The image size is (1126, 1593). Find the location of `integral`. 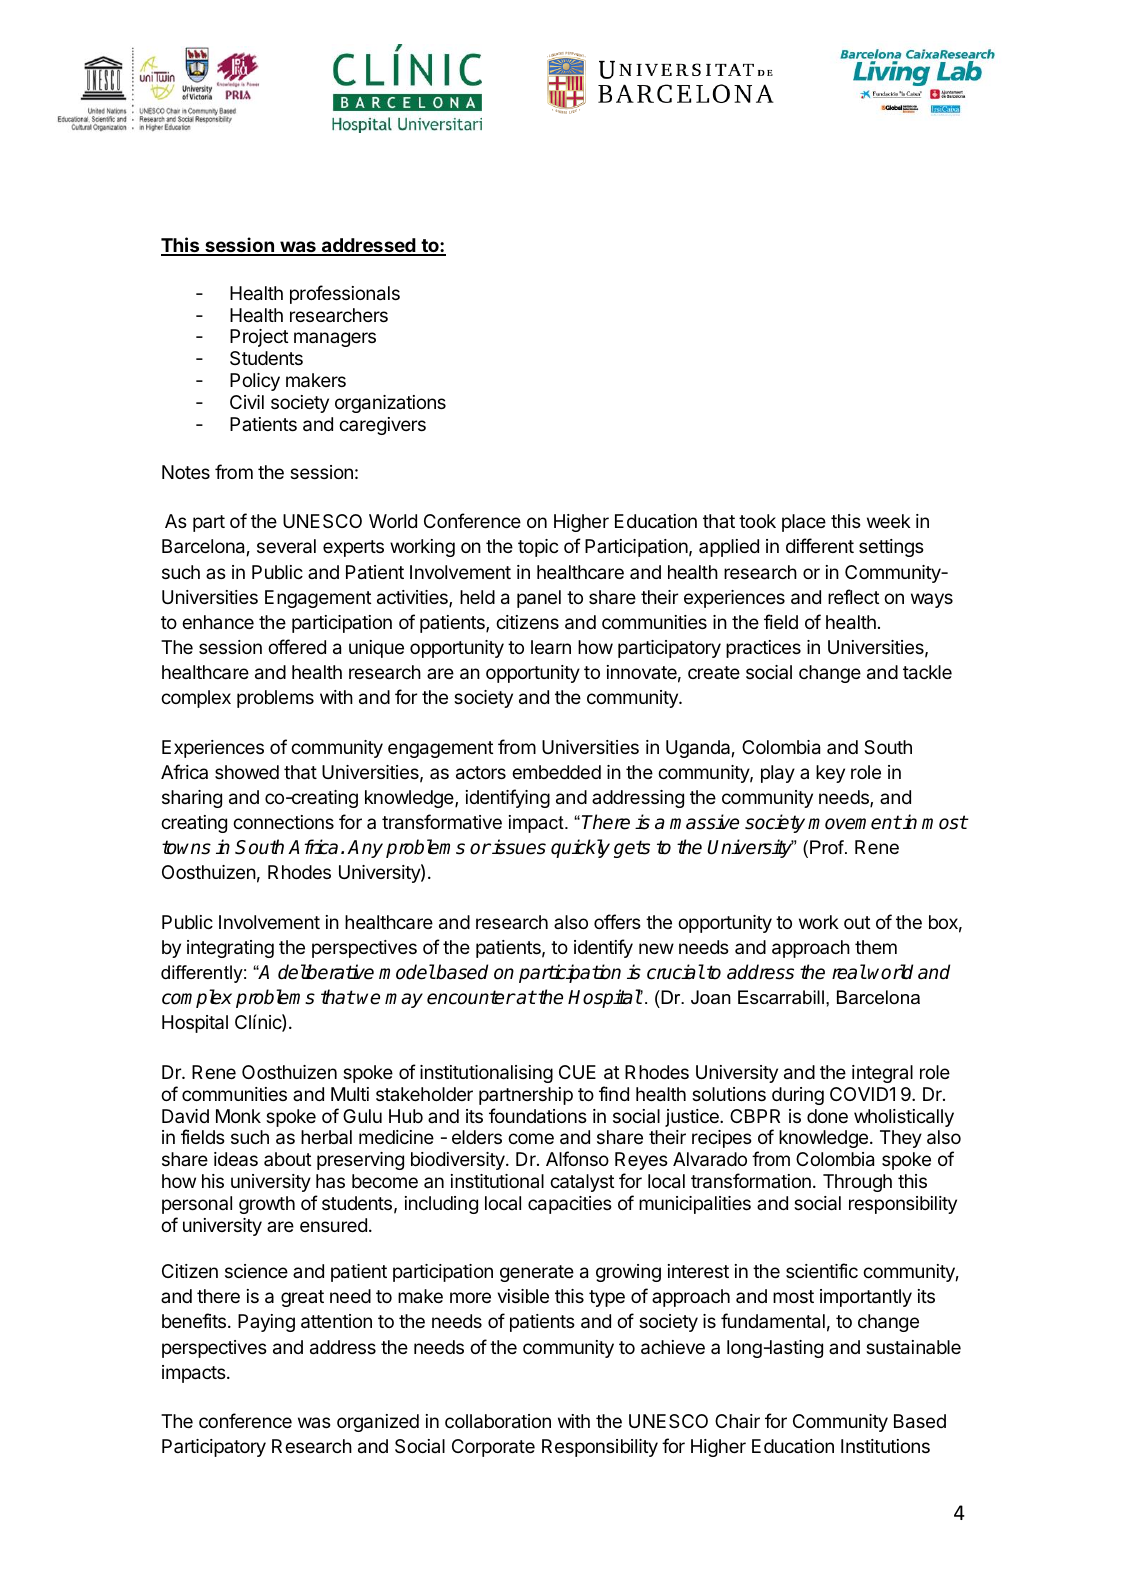

integral is located at coordinates (882, 1074).
